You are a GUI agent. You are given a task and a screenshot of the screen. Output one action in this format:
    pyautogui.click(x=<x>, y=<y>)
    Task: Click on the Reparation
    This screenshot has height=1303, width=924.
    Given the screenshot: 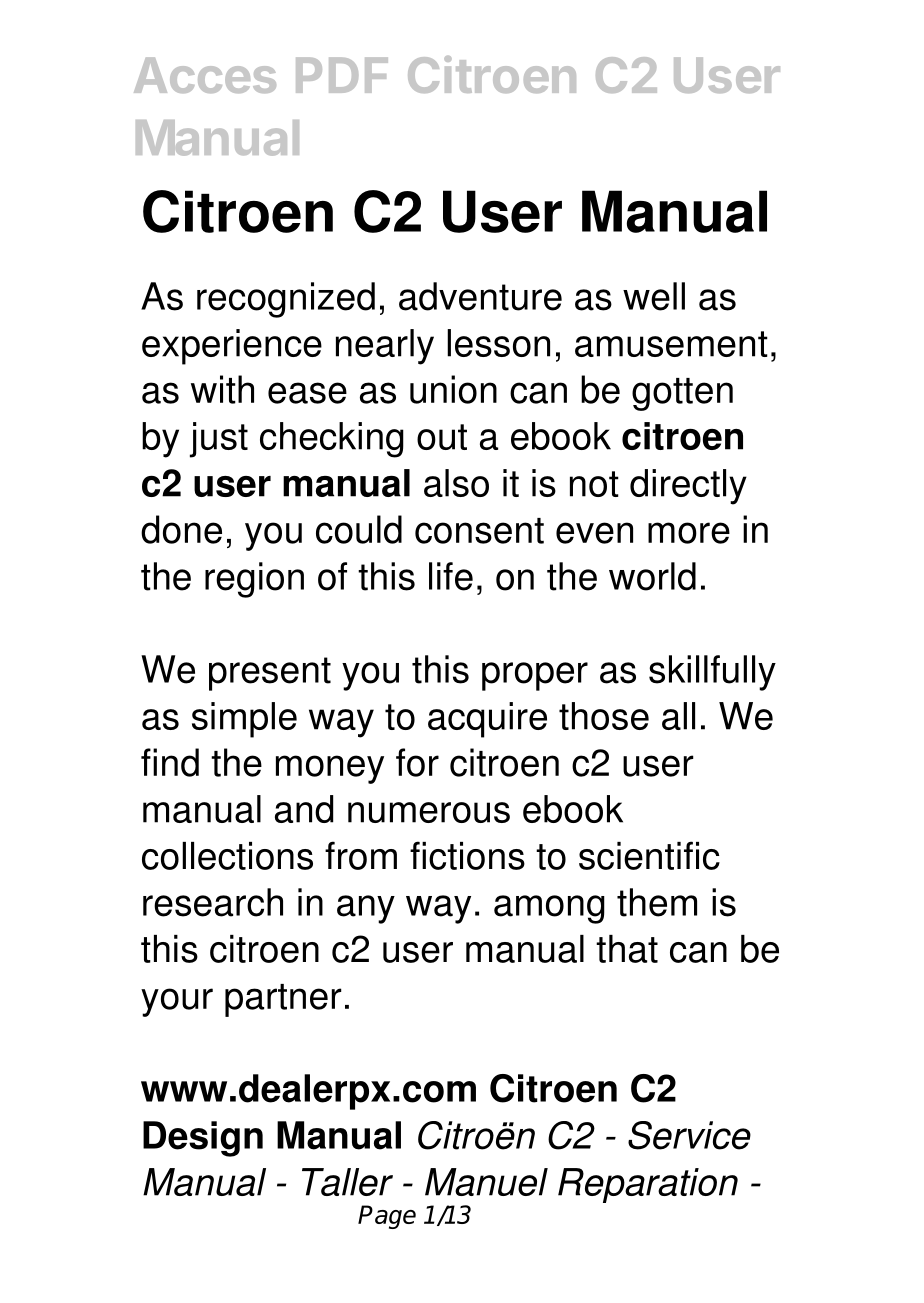 What is the action you would take?
    pyautogui.click(x=648, y=1185)
